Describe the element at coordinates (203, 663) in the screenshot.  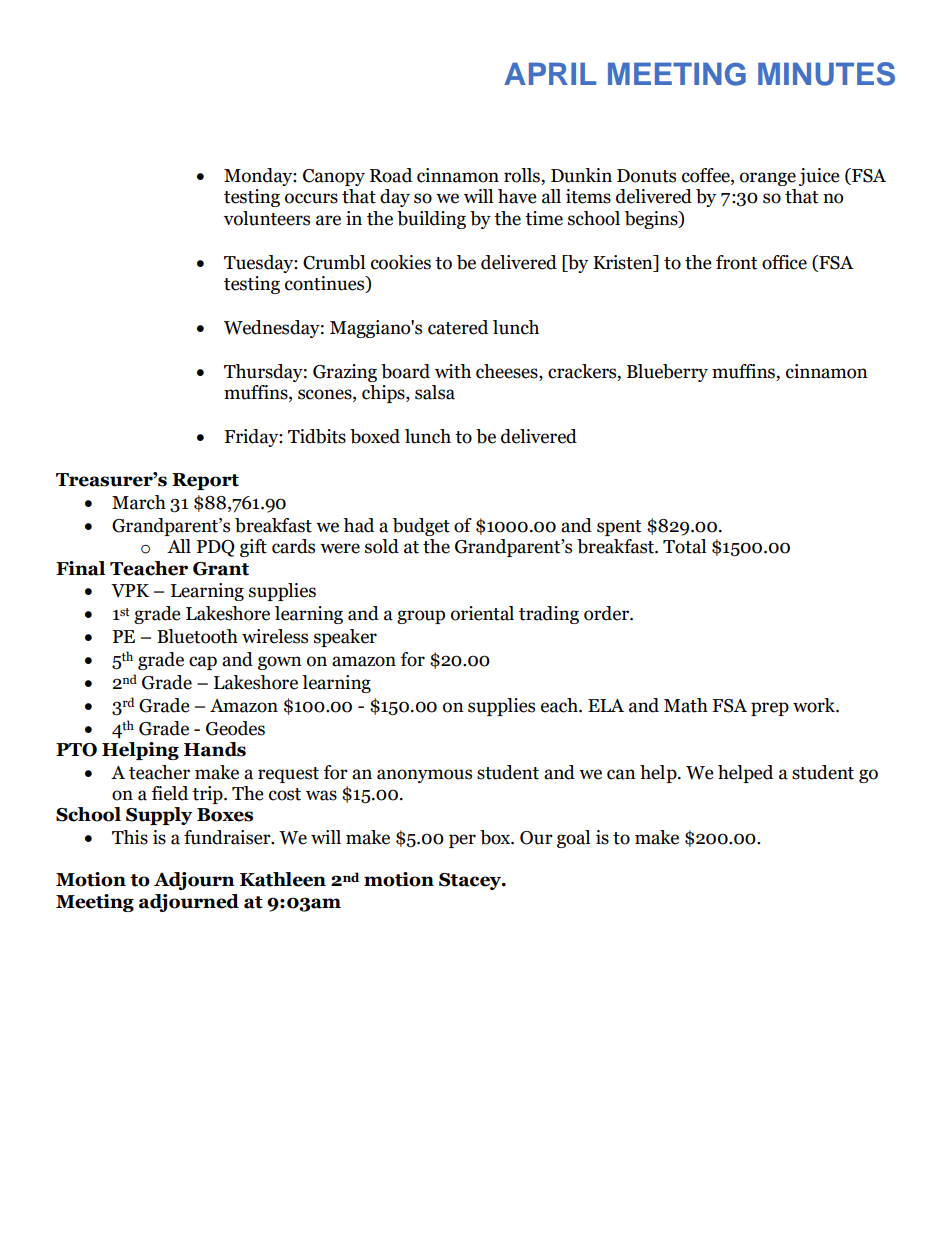
I see `cap` at that location.
